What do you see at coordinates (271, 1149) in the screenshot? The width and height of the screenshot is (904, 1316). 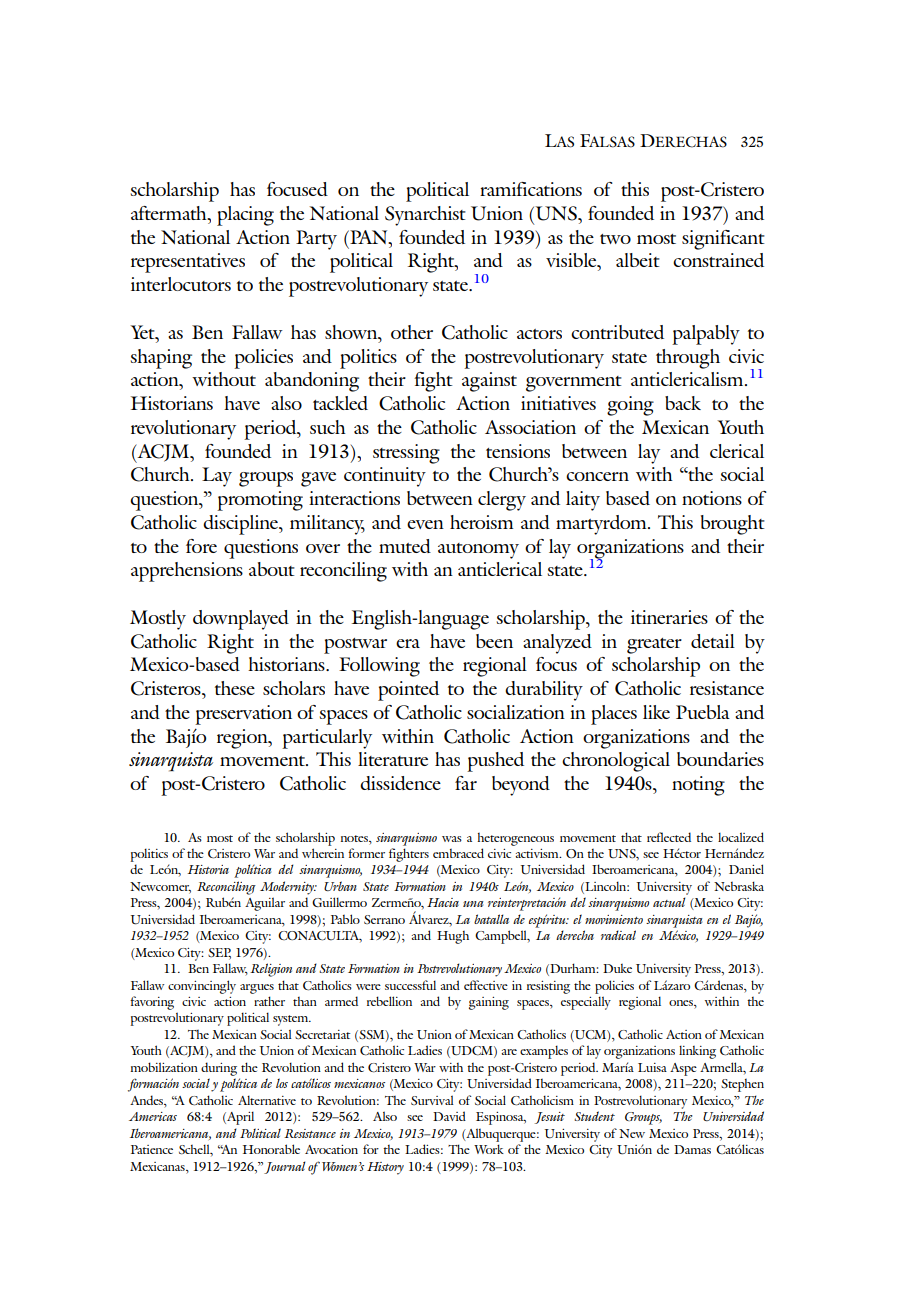 I see `Honorable` at bounding box center [271, 1149].
